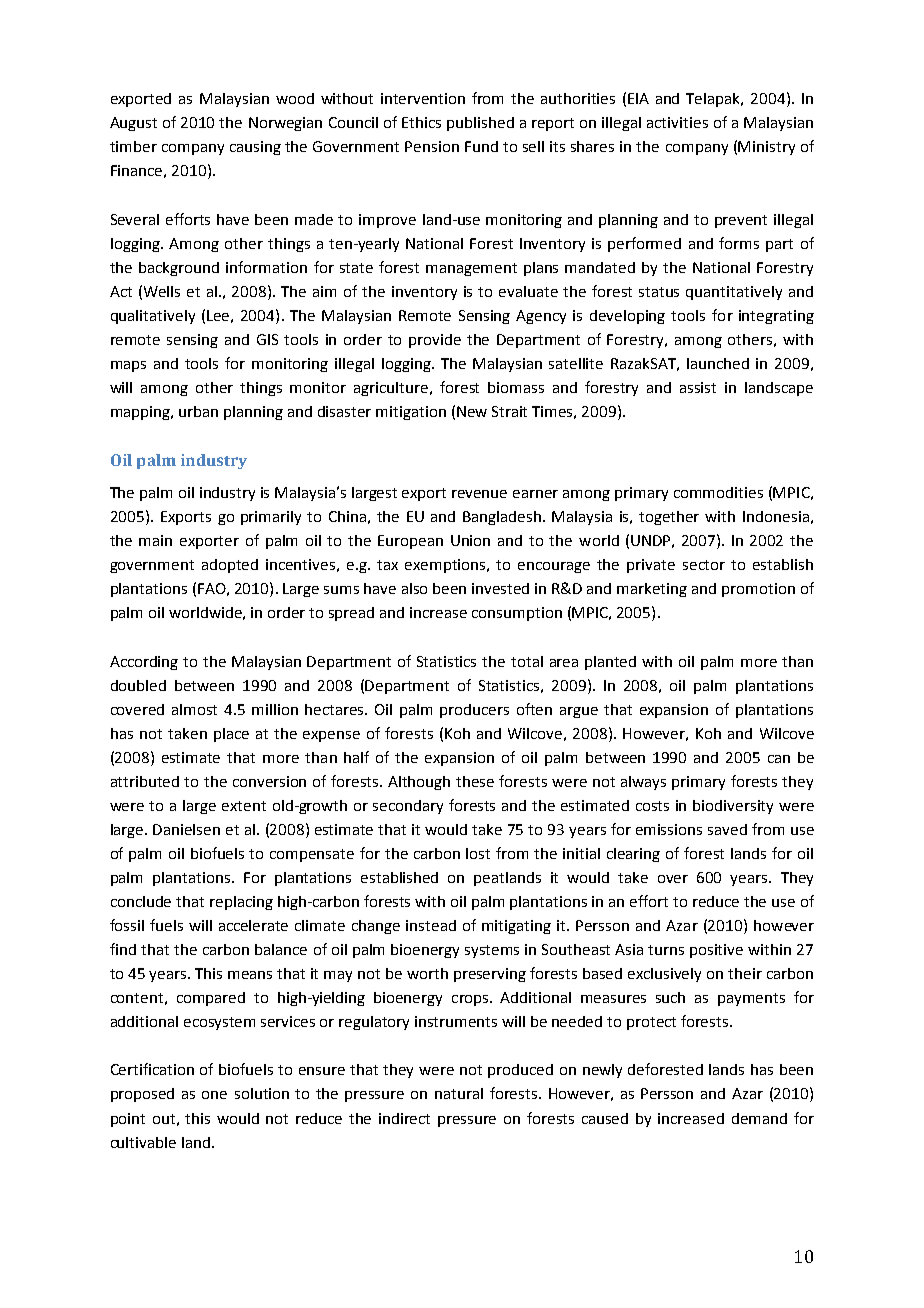  Describe the element at coordinates (152, 1069) in the page. I see `Certification` at that location.
